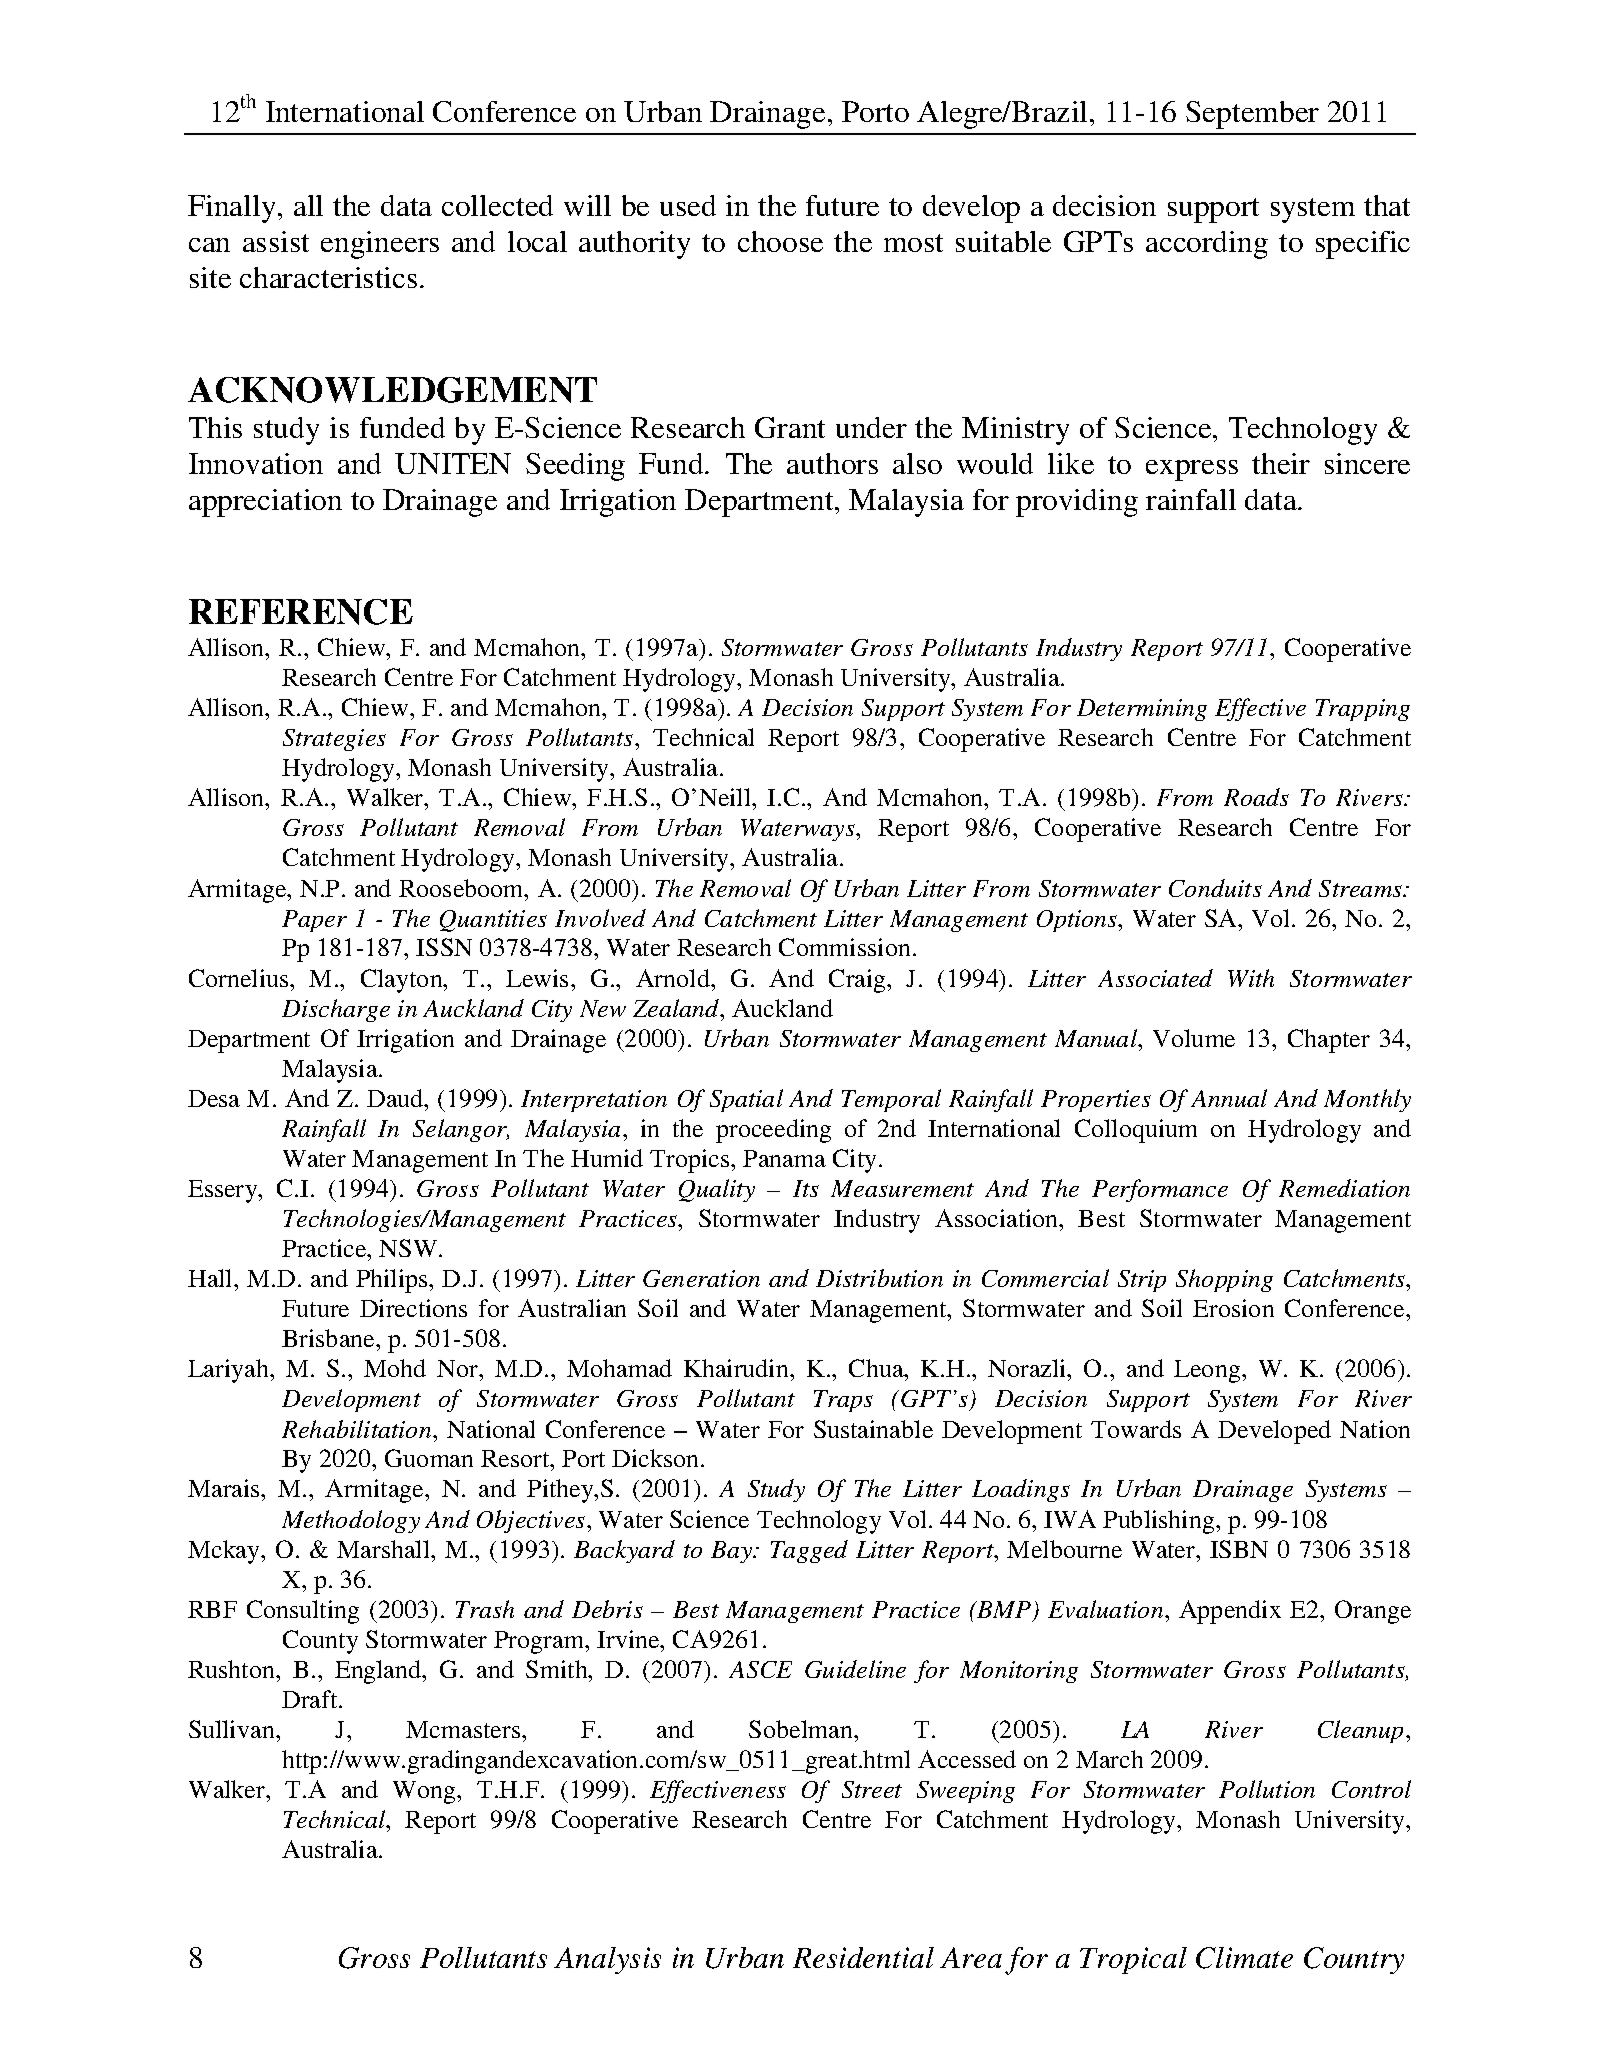 This image has width=1600, height=2070. Describe the element at coordinates (425, 1792) in the image. I see `Wong` at that location.
